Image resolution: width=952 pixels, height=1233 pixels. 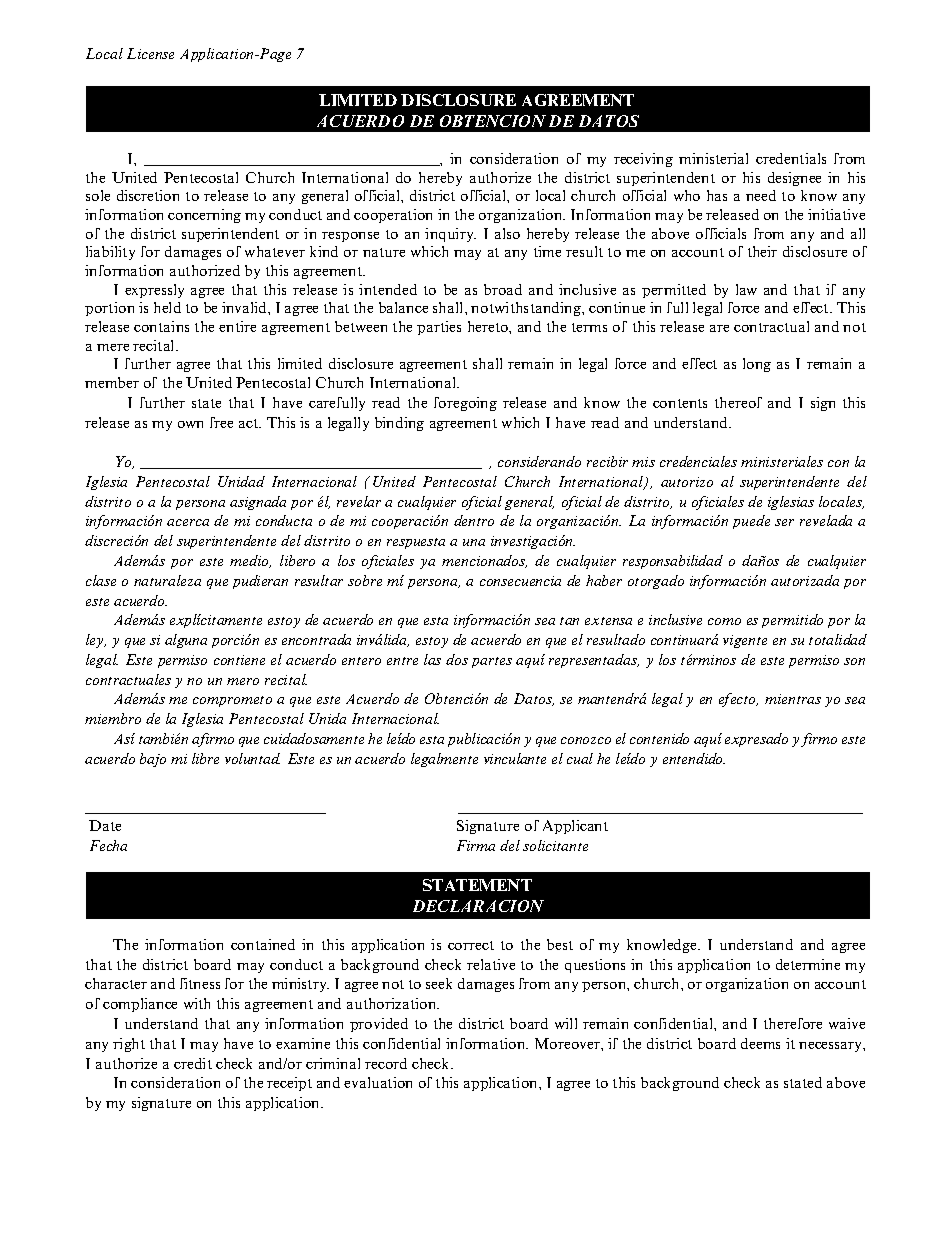 What do you see at coordinates (250, 561) in the screenshot?
I see `medio` at bounding box center [250, 561].
